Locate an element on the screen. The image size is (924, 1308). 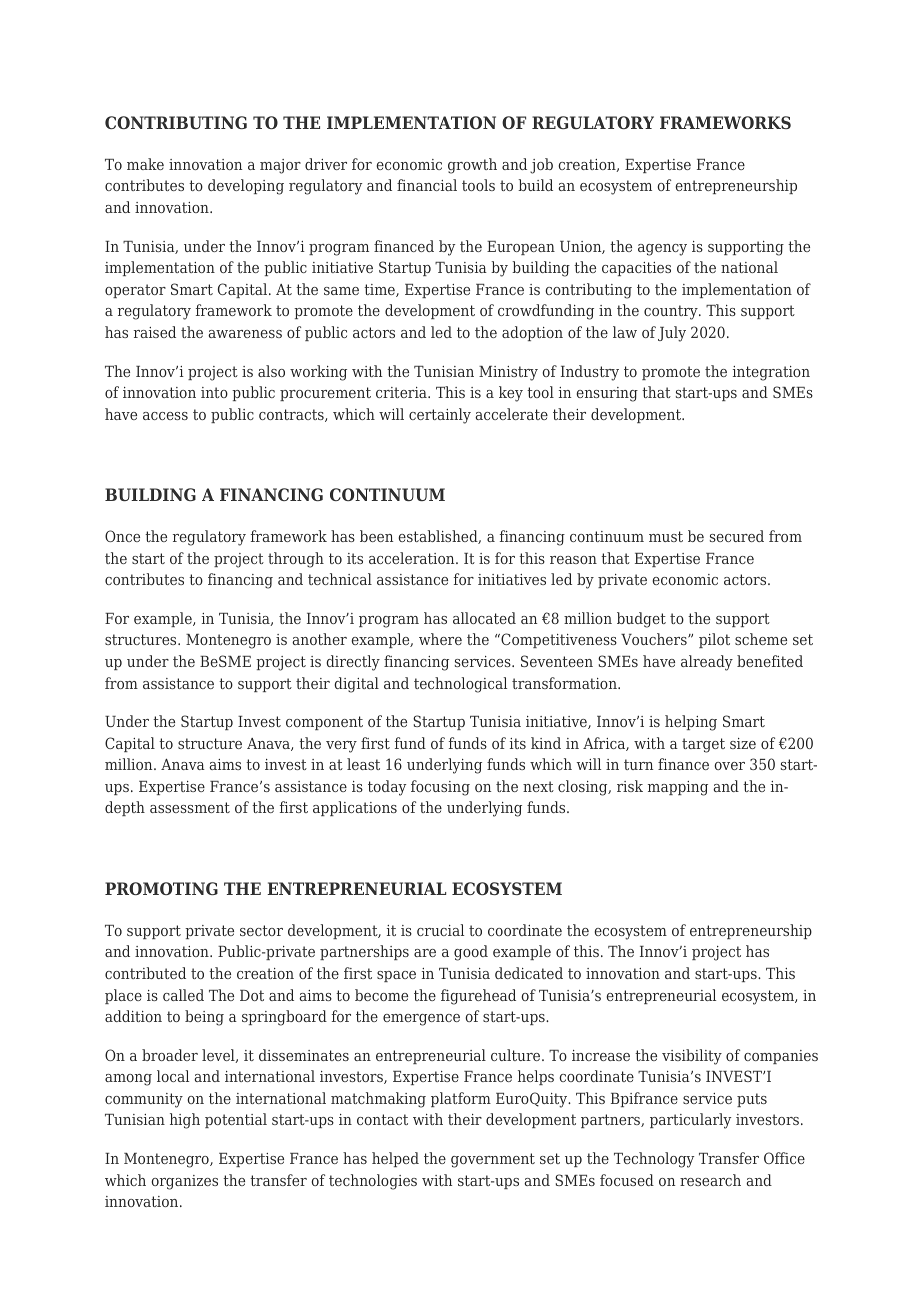
acceleration is located at coordinates (413, 558).
